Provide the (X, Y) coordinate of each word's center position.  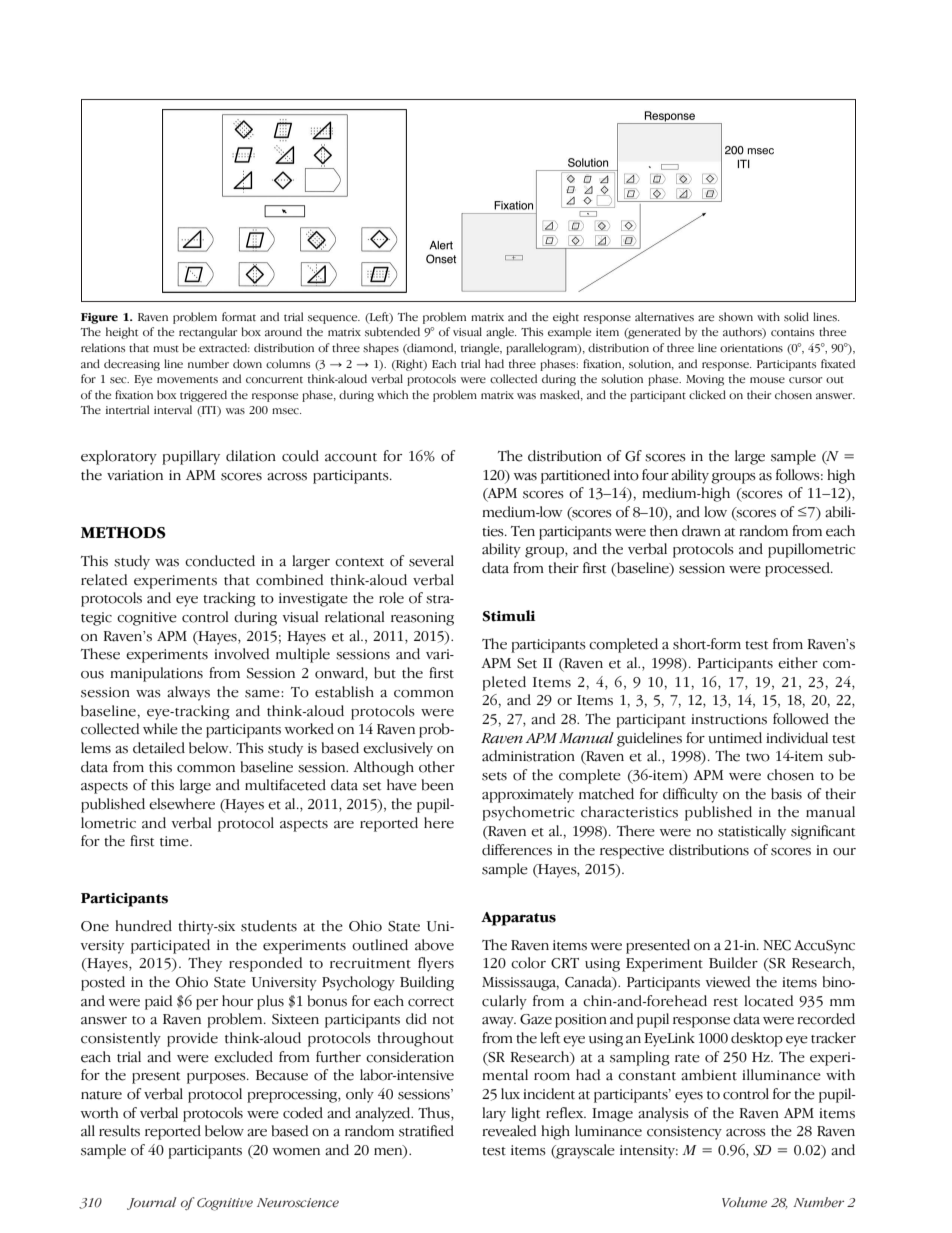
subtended (392, 332)
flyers (436, 964)
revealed (509, 1131)
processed (798, 569)
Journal (152, 1203)
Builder (733, 963)
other (437, 767)
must (166, 349)
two (758, 757)
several (431, 561)
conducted (220, 561)
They (205, 964)
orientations (751, 348)
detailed (159, 748)
